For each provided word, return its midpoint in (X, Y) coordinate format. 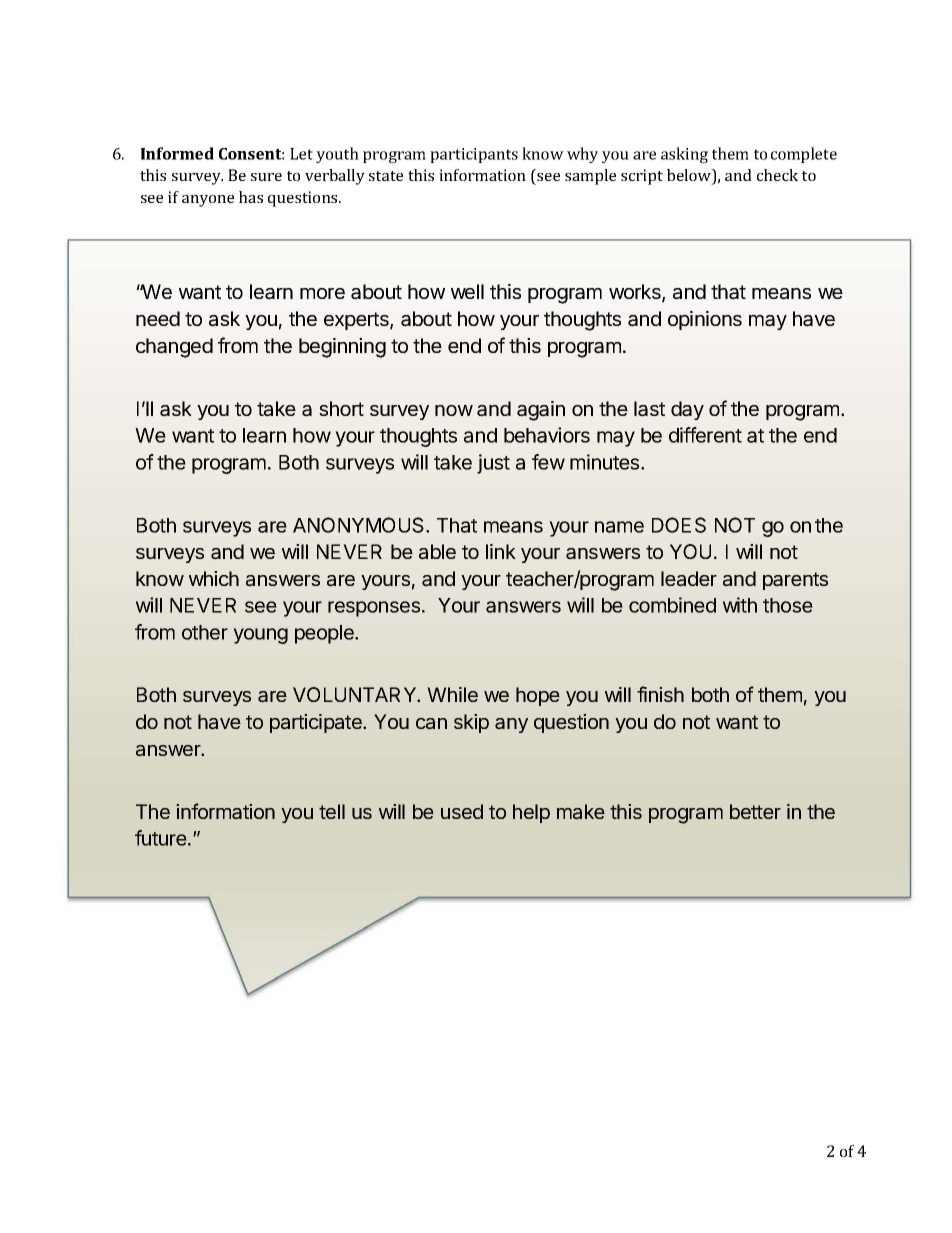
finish (660, 694)
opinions (705, 320)
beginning (342, 348)
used (462, 811)
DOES (679, 525)
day (687, 410)
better (755, 811)
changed (174, 348)
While (452, 694)
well (467, 291)
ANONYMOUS (360, 525)
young (260, 636)
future (162, 838)
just (493, 464)
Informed (177, 153)
